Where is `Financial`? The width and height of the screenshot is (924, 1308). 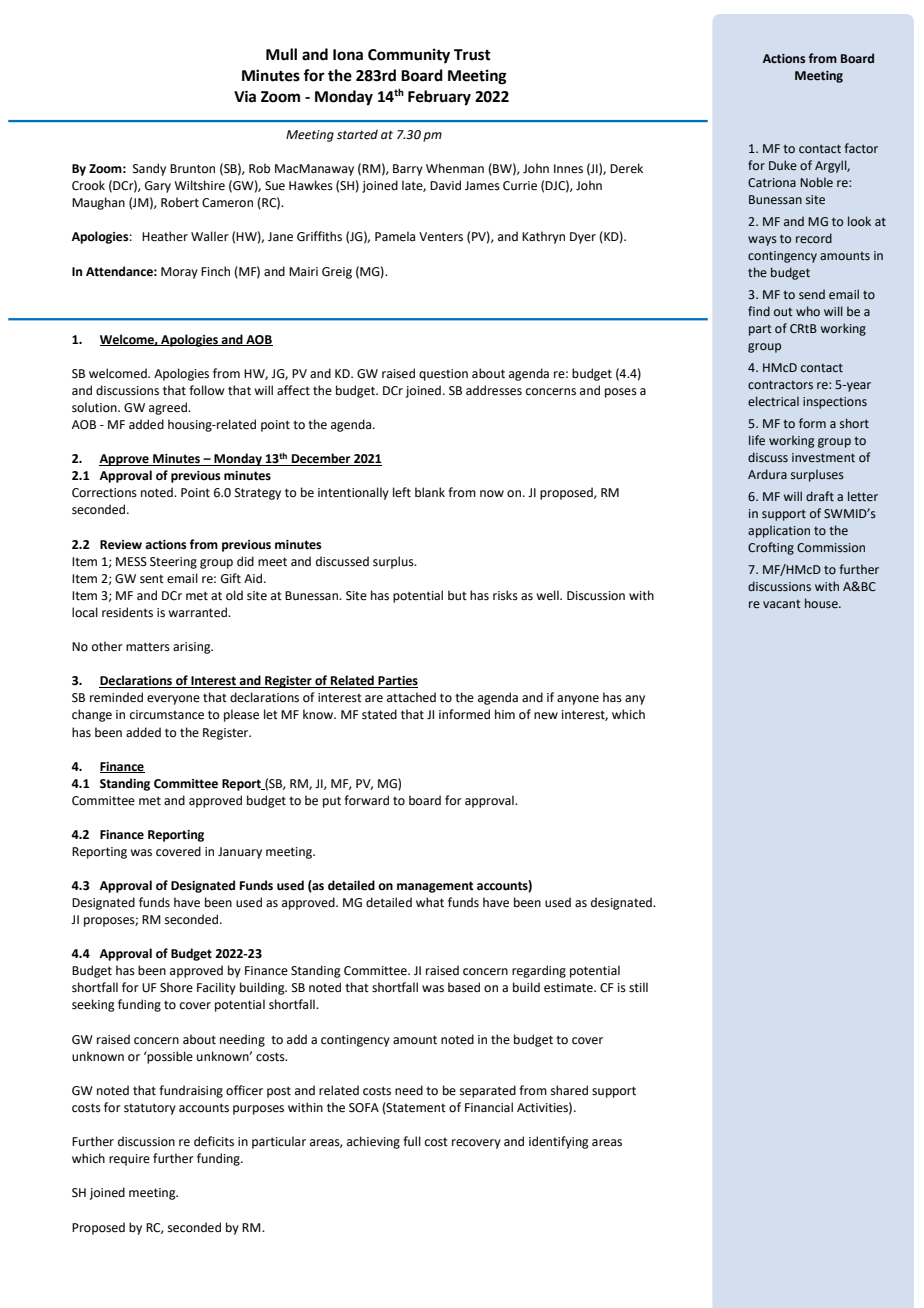 Financial is located at coordinates (489, 1107).
